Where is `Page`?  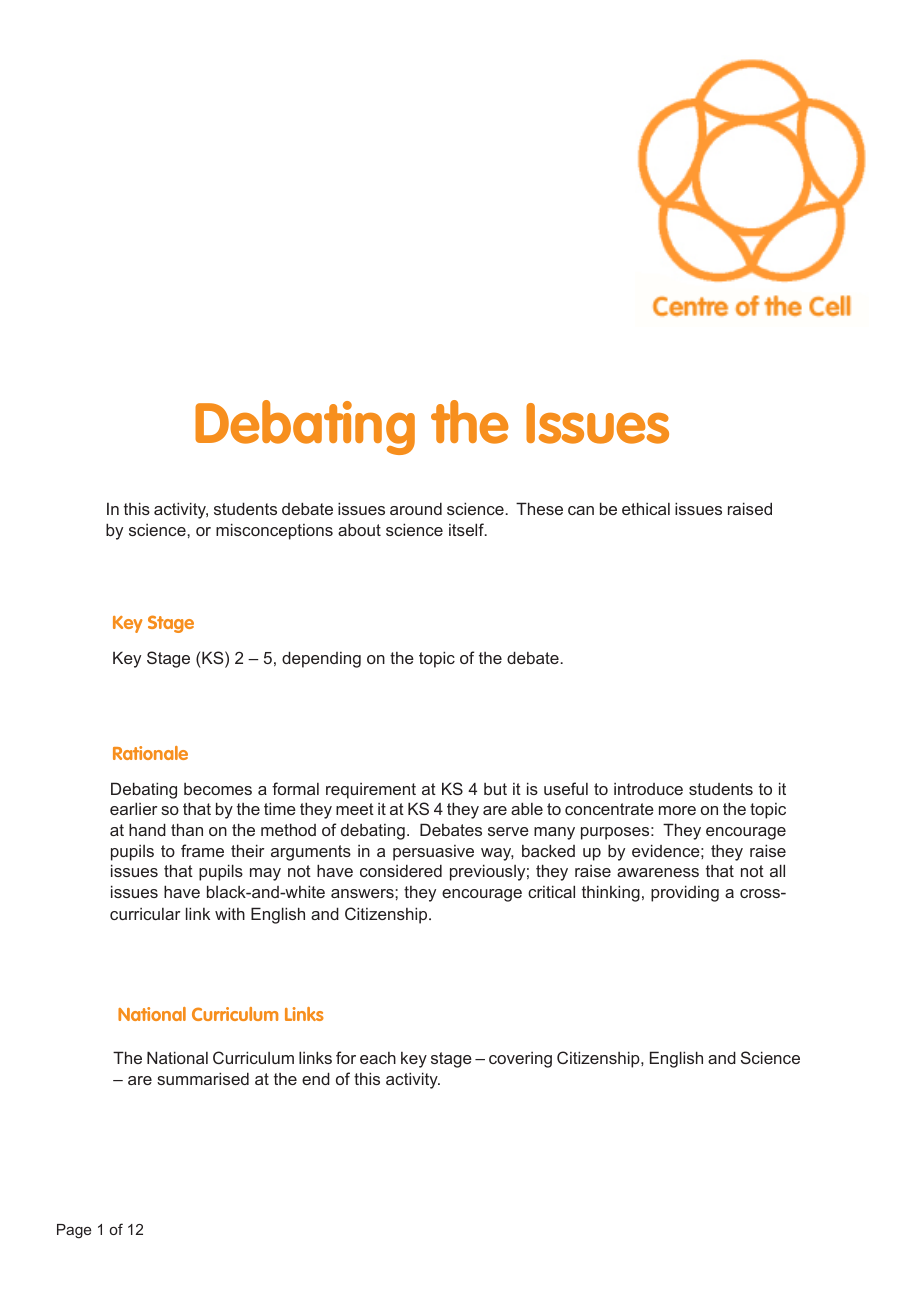
Page is located at coordinates (74, 1231).
